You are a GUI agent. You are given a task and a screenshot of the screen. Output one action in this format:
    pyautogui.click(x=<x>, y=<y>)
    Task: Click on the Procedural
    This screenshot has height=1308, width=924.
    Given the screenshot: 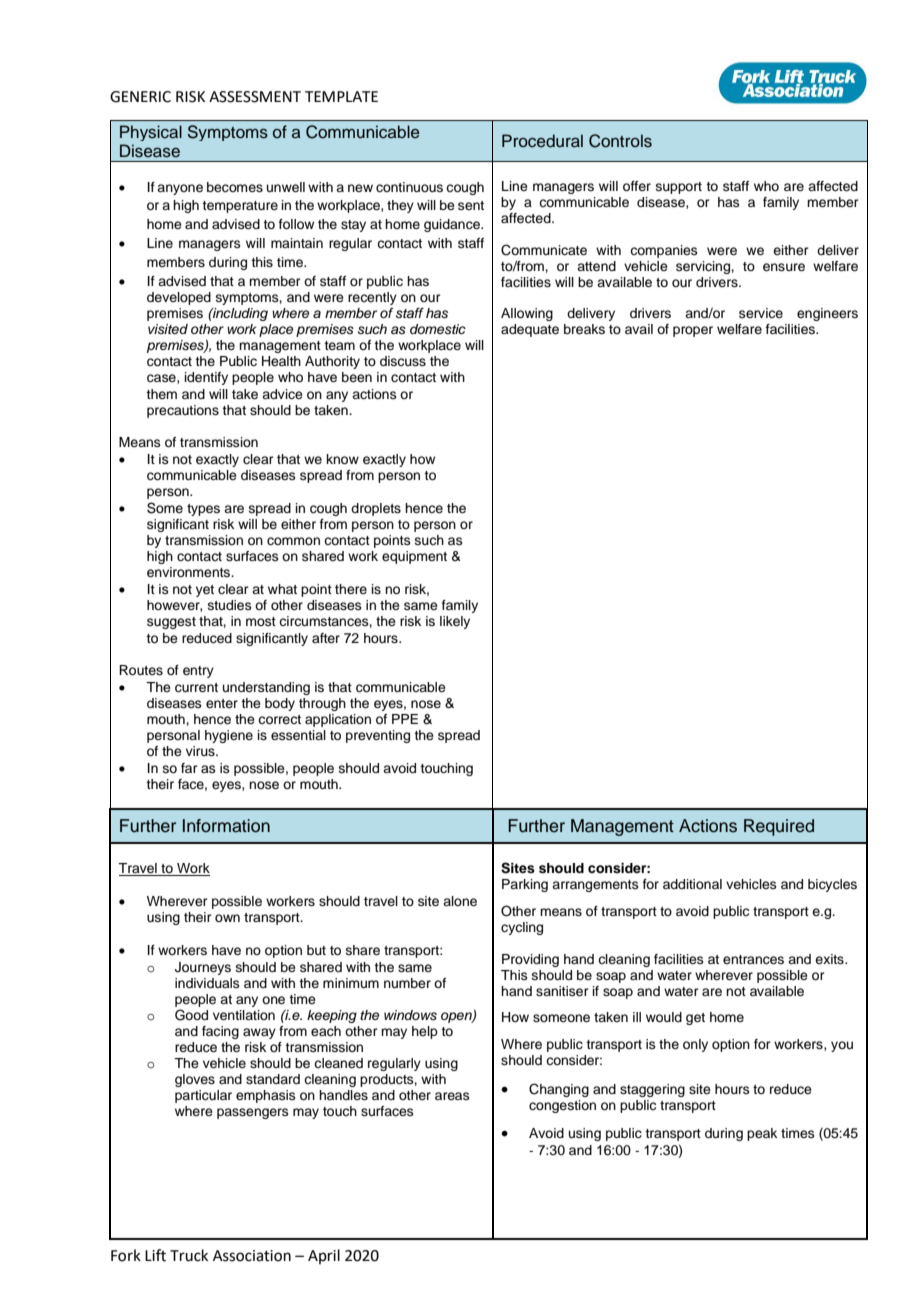 What is the action you would take?
    pyautogui.click(x=542, y=141)
